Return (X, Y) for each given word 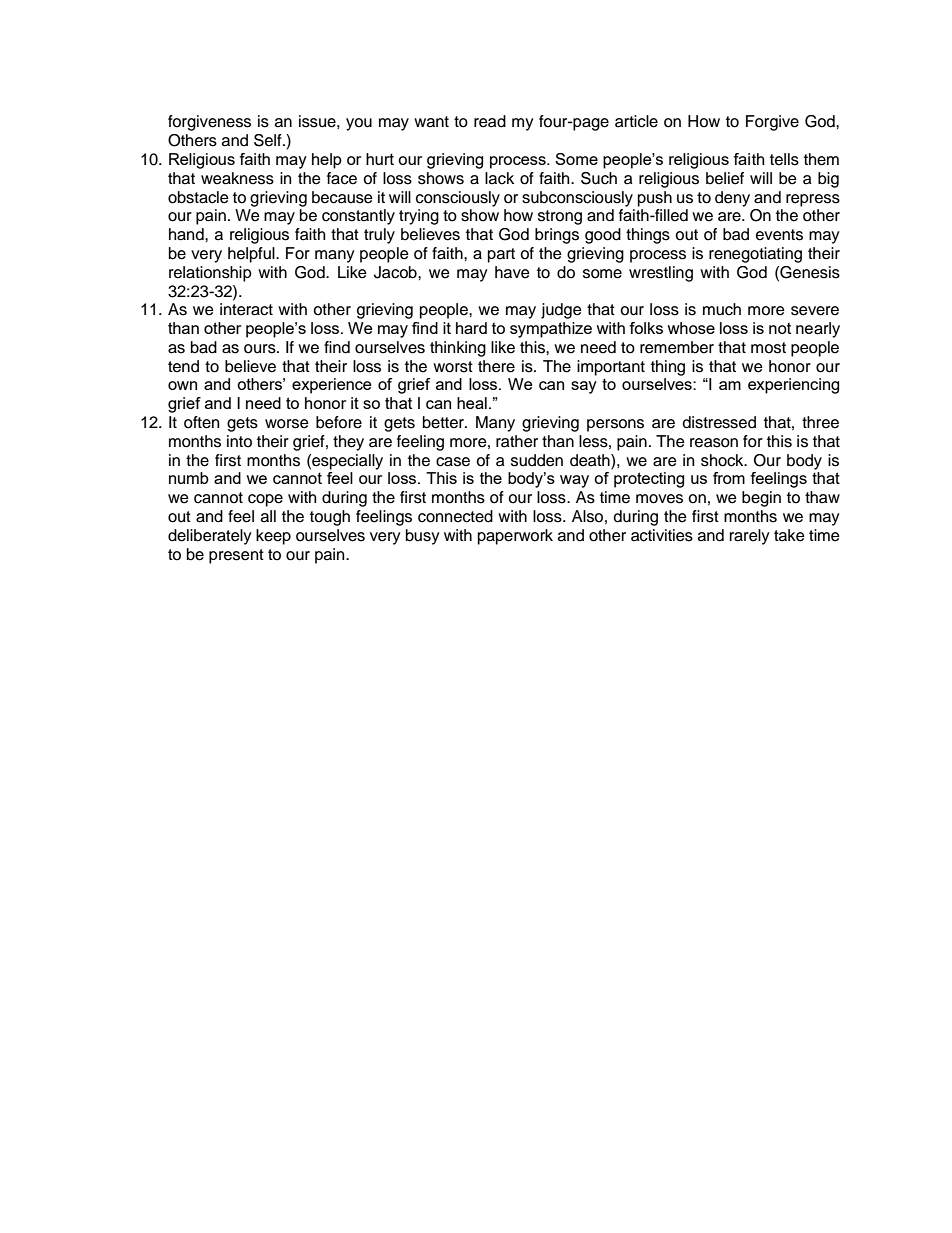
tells (784, 159)
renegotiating (755, 255)
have (512, 272)
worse (287, 424)
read (490, 121)
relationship (210, 274)
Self (269, 140)
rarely (750, 537)
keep (273, 537)
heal (472, 403)
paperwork (515, 537)
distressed (719, 422)
